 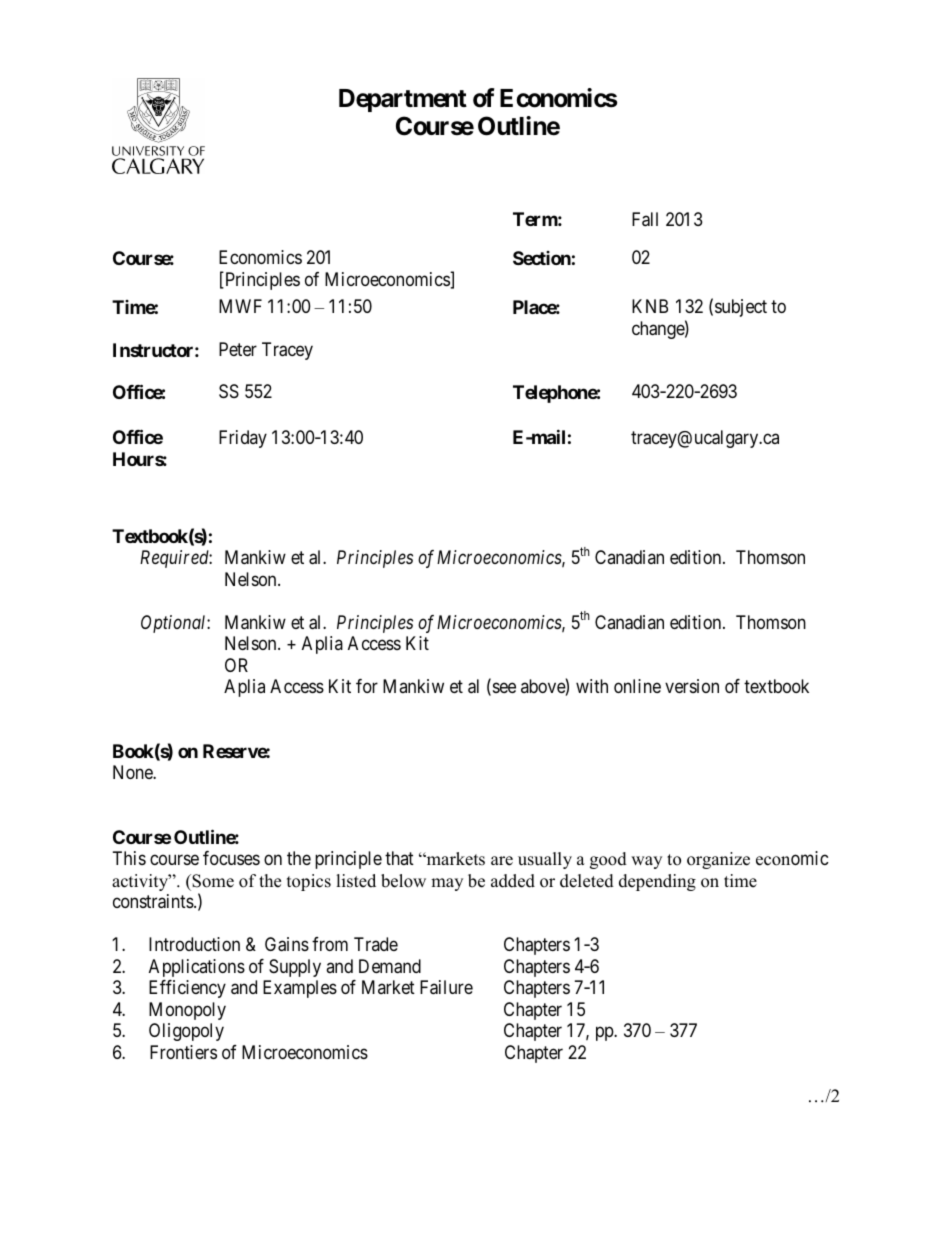 What do you see at coordinates (650, 306) in the screenshot?
I see `KNB` at bounding box center [650, 306].
